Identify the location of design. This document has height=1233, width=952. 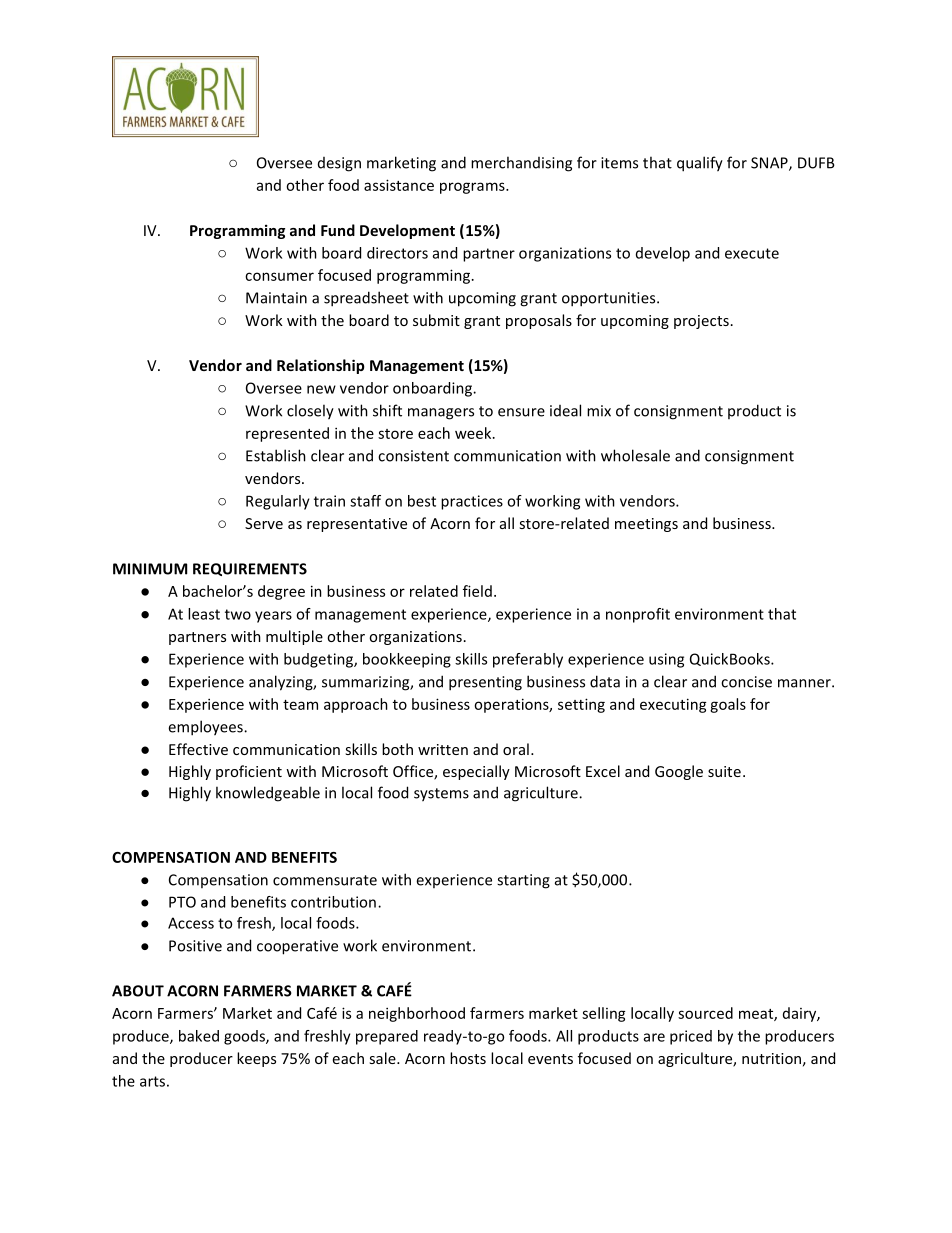
(339, 164).
